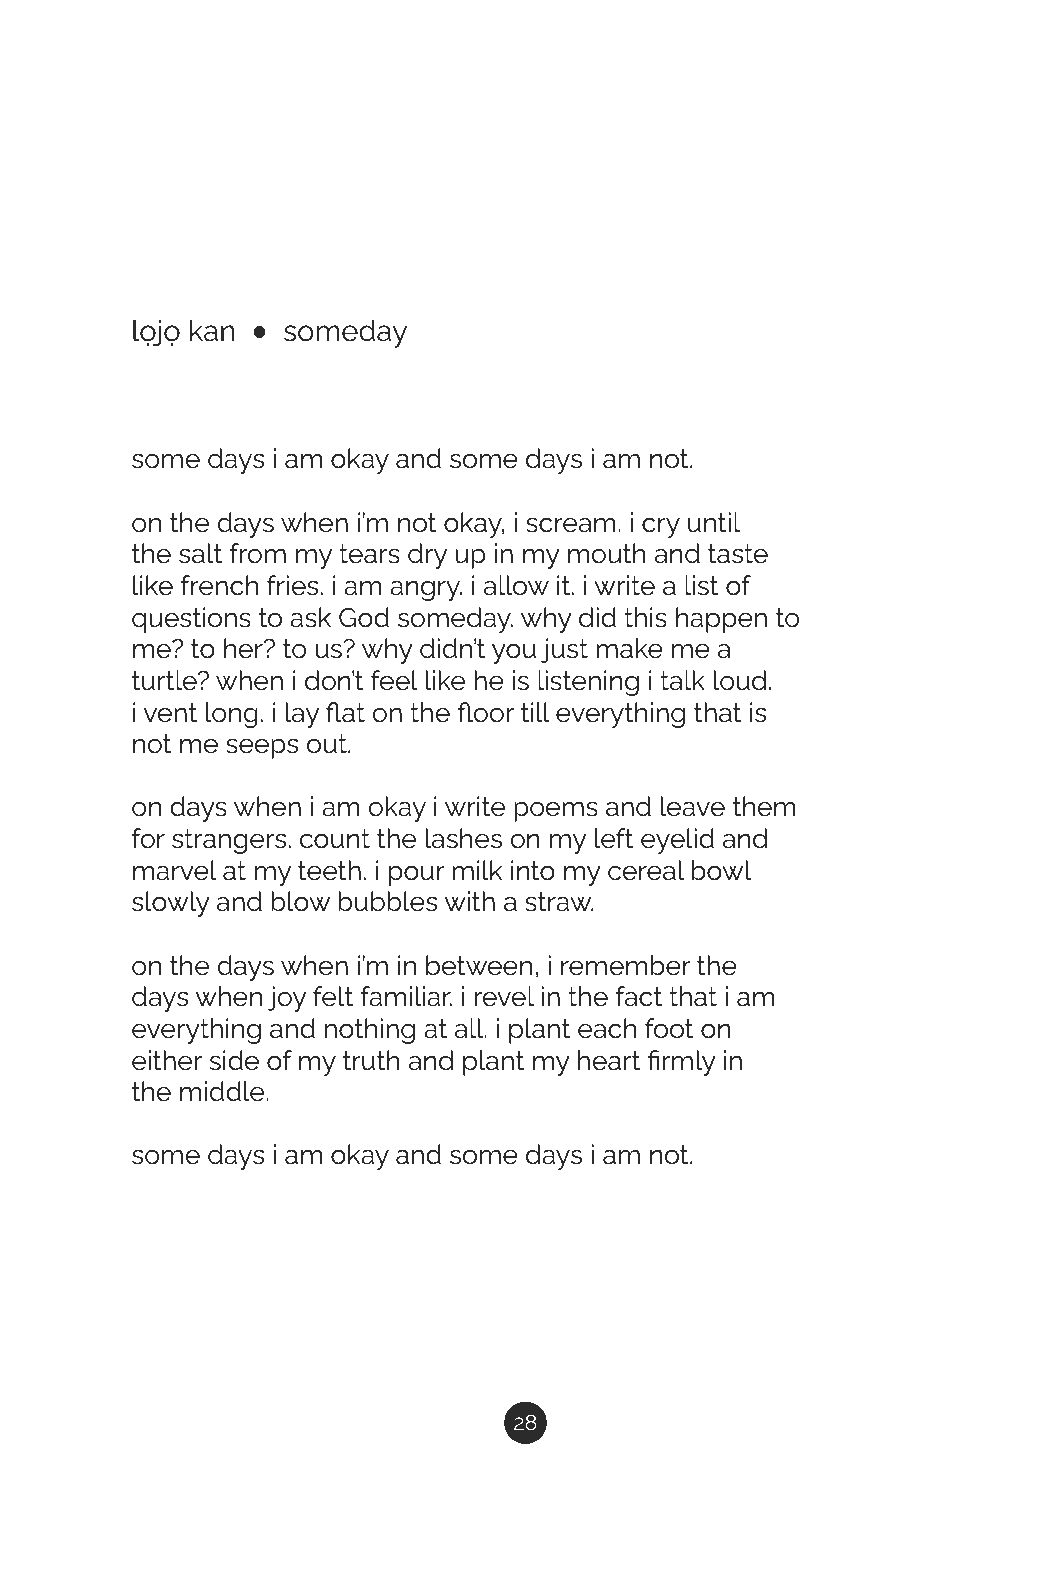 The width and height of the screenshot is (1051, 1577). I want to click on kan, so click(212, 330).
